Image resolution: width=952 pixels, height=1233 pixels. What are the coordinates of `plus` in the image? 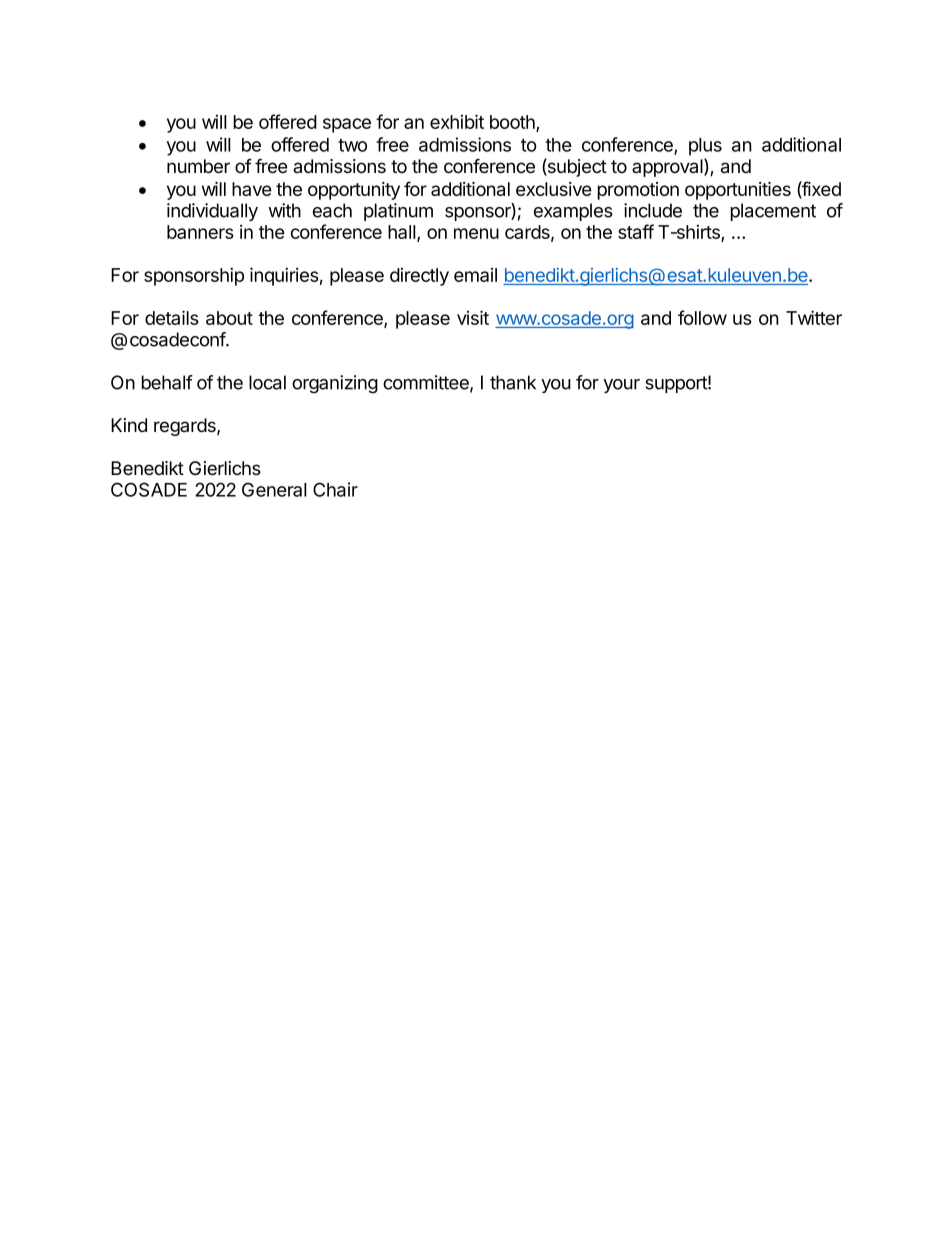 It's located at (705, 147).
